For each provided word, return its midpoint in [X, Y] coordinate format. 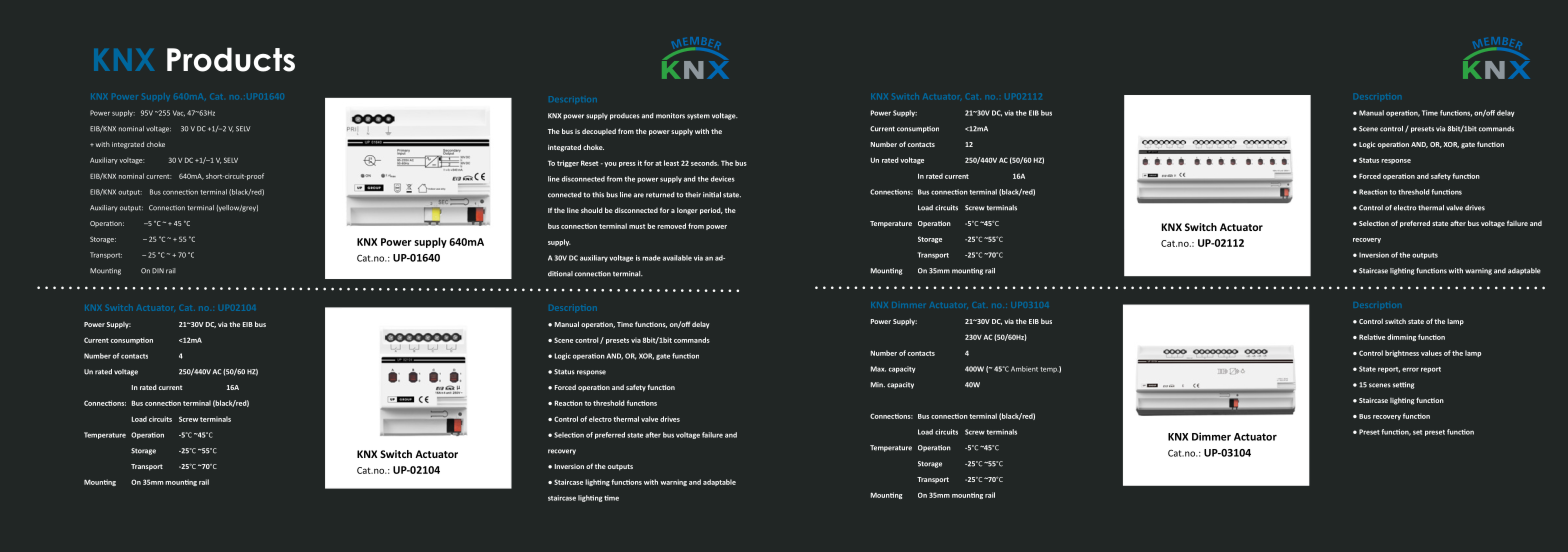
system [698, 117]
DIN [158, 271]
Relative [1372, 337]
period [711, 211]
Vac [179, 113]
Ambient [1024, 369]
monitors [670, 116]
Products [231, 59]
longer [687, 211]
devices [723, 179]
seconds [705, 163]
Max [878, 369]
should [592, 210]
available [677, 258]
